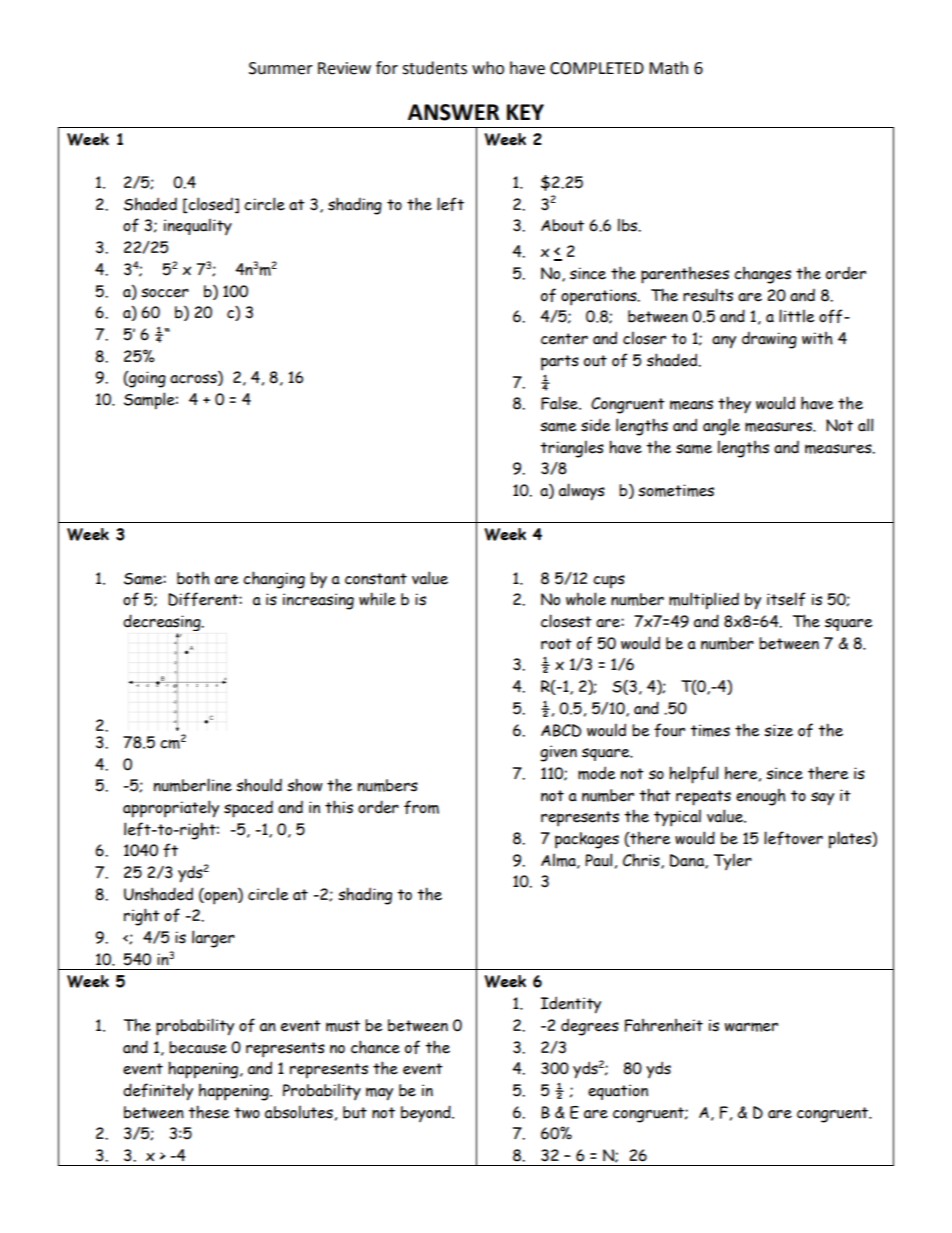 This image has height=1233, width=952. What do you see at coordinates (281, 68) in the image?
I see `Summer` at bounding box center [281, 68].
